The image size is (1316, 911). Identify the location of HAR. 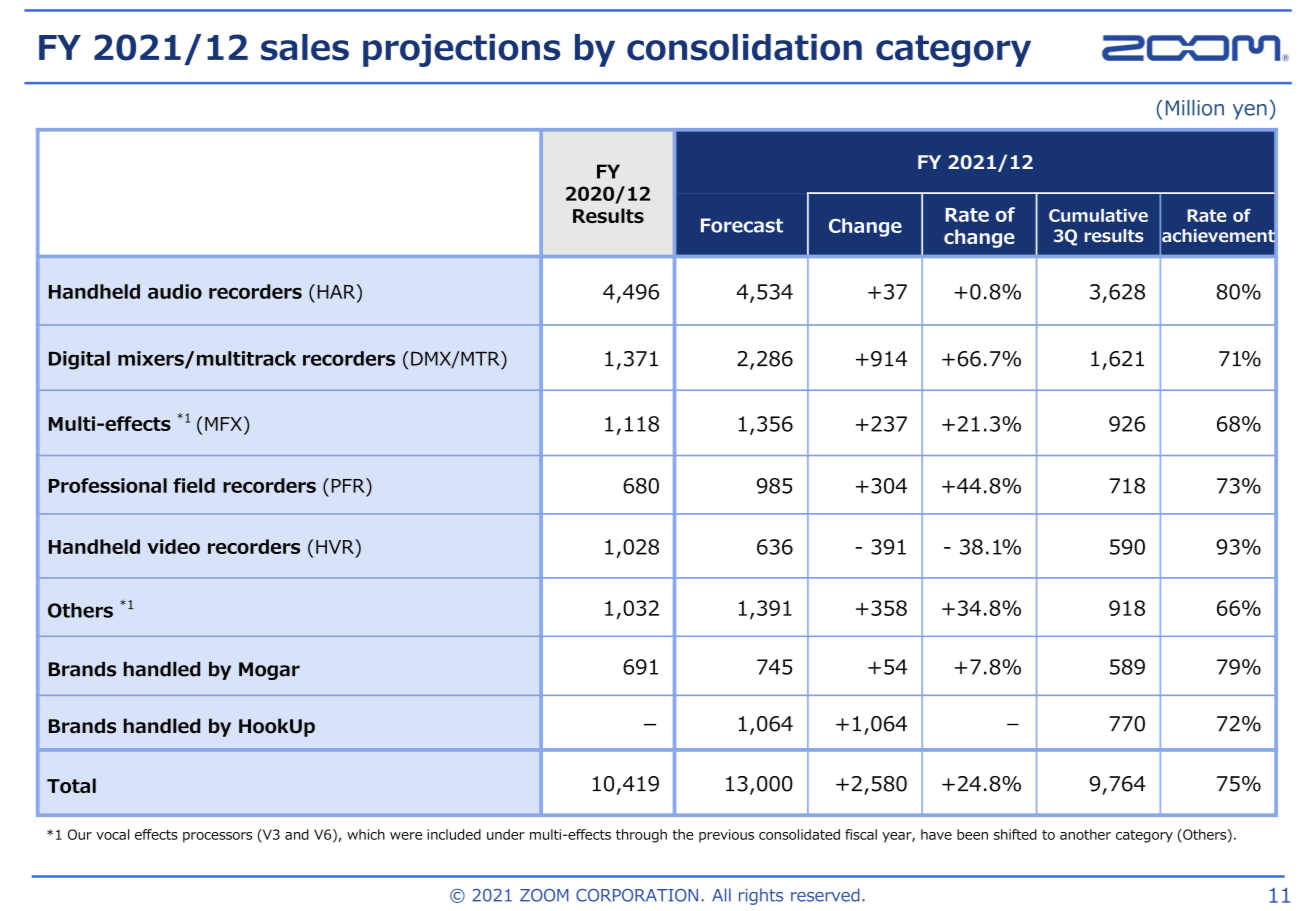
(338, 291).
